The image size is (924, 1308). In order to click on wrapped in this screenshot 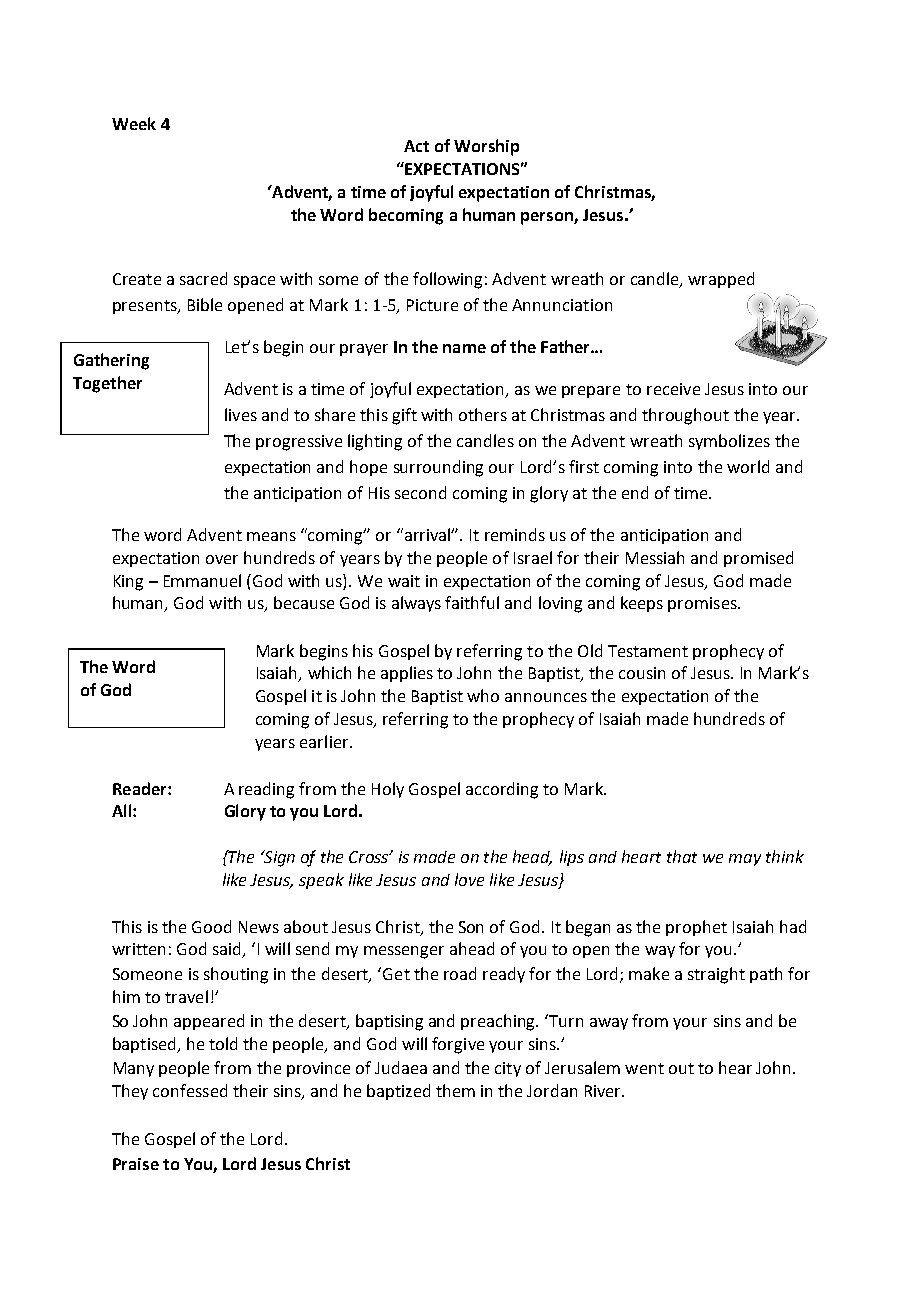, I will do `click(721, 280)`.
